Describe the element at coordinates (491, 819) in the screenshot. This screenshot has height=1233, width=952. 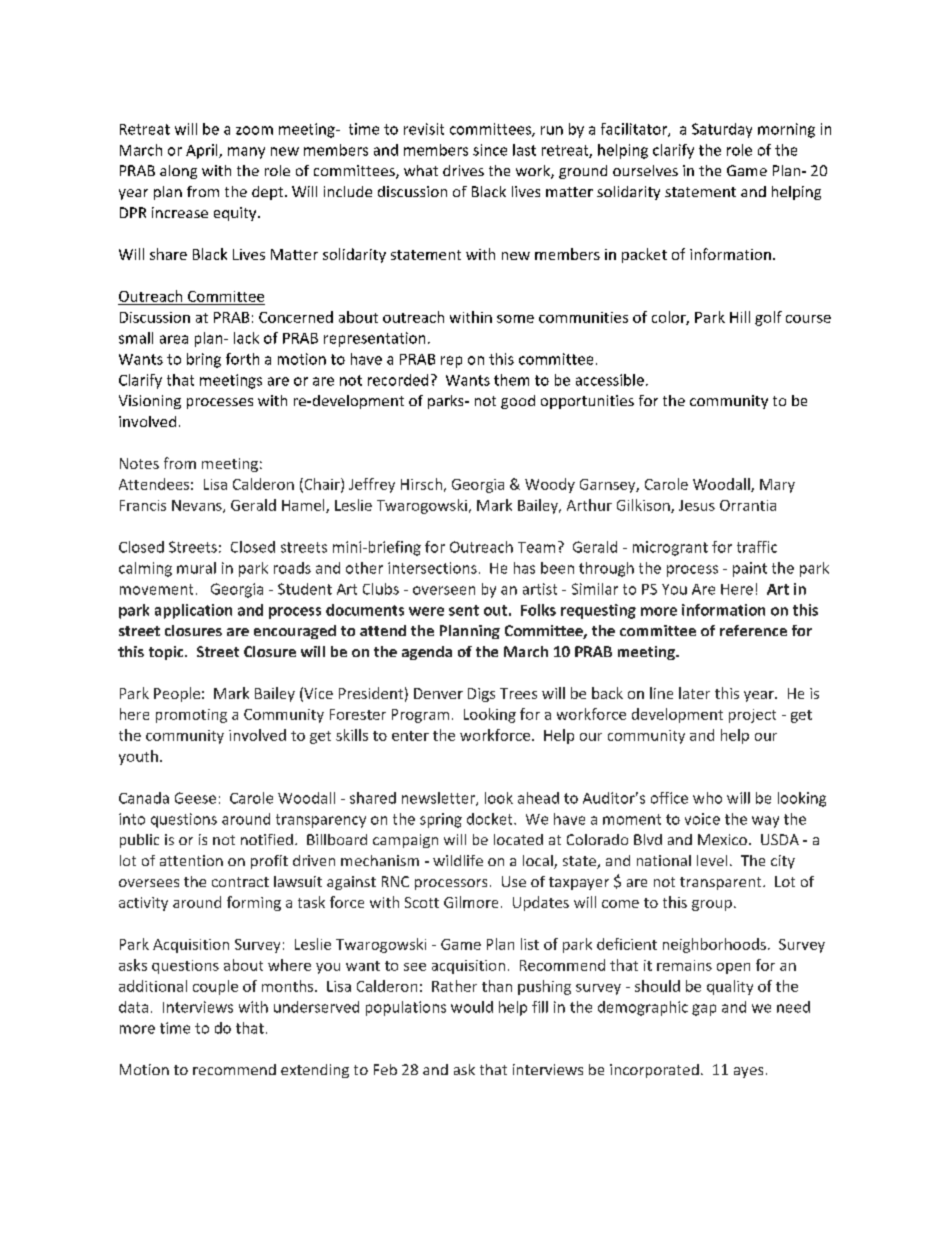
I see `docket` at that location.
